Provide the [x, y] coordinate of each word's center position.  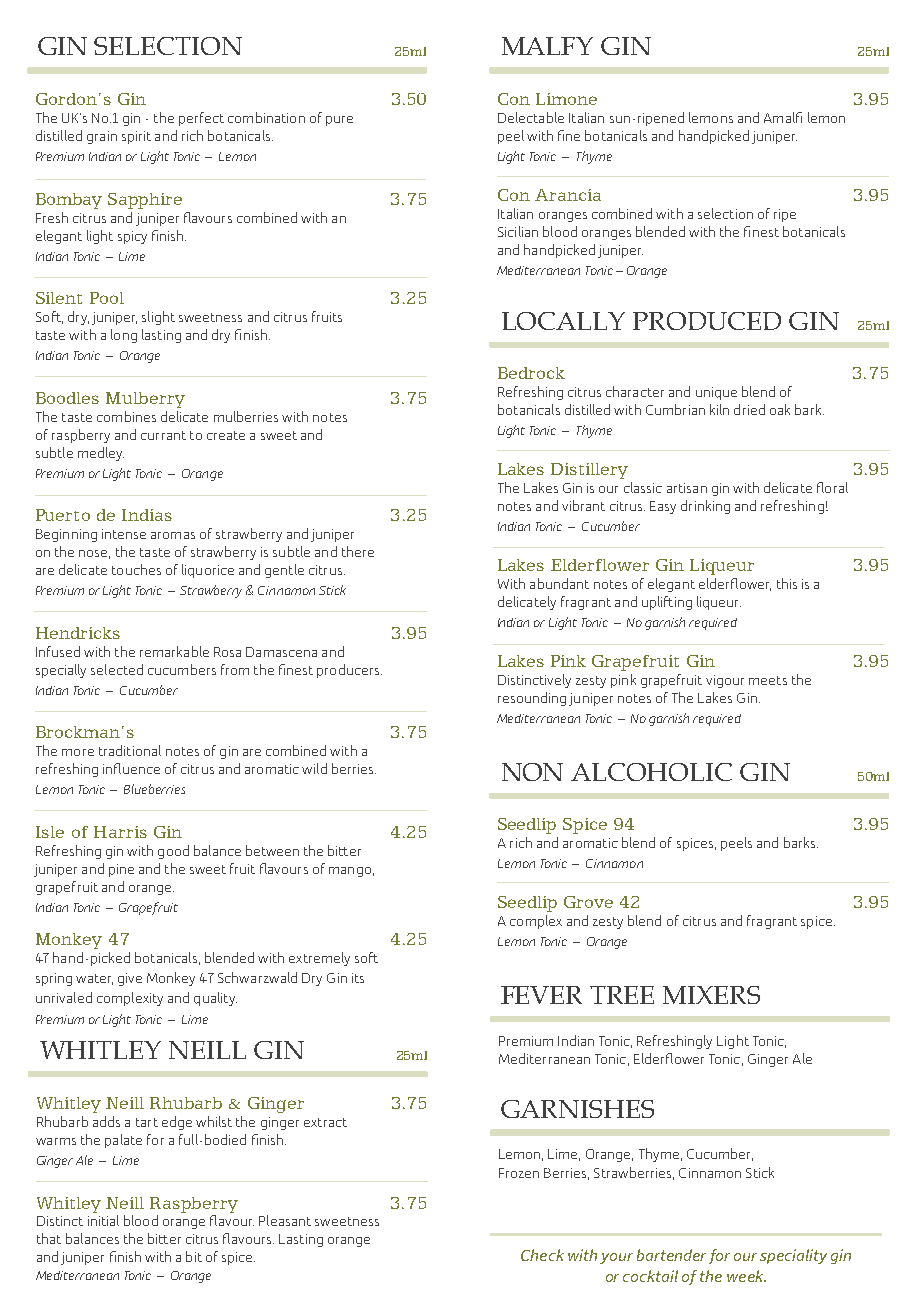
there [358, 551]
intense [124, 534]
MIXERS [711, 995]
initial [103, 1220]
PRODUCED [707, 321]
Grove [588, 902]
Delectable [531, 117]
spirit [136, 137]
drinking [705, 507]
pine [121, 870]
